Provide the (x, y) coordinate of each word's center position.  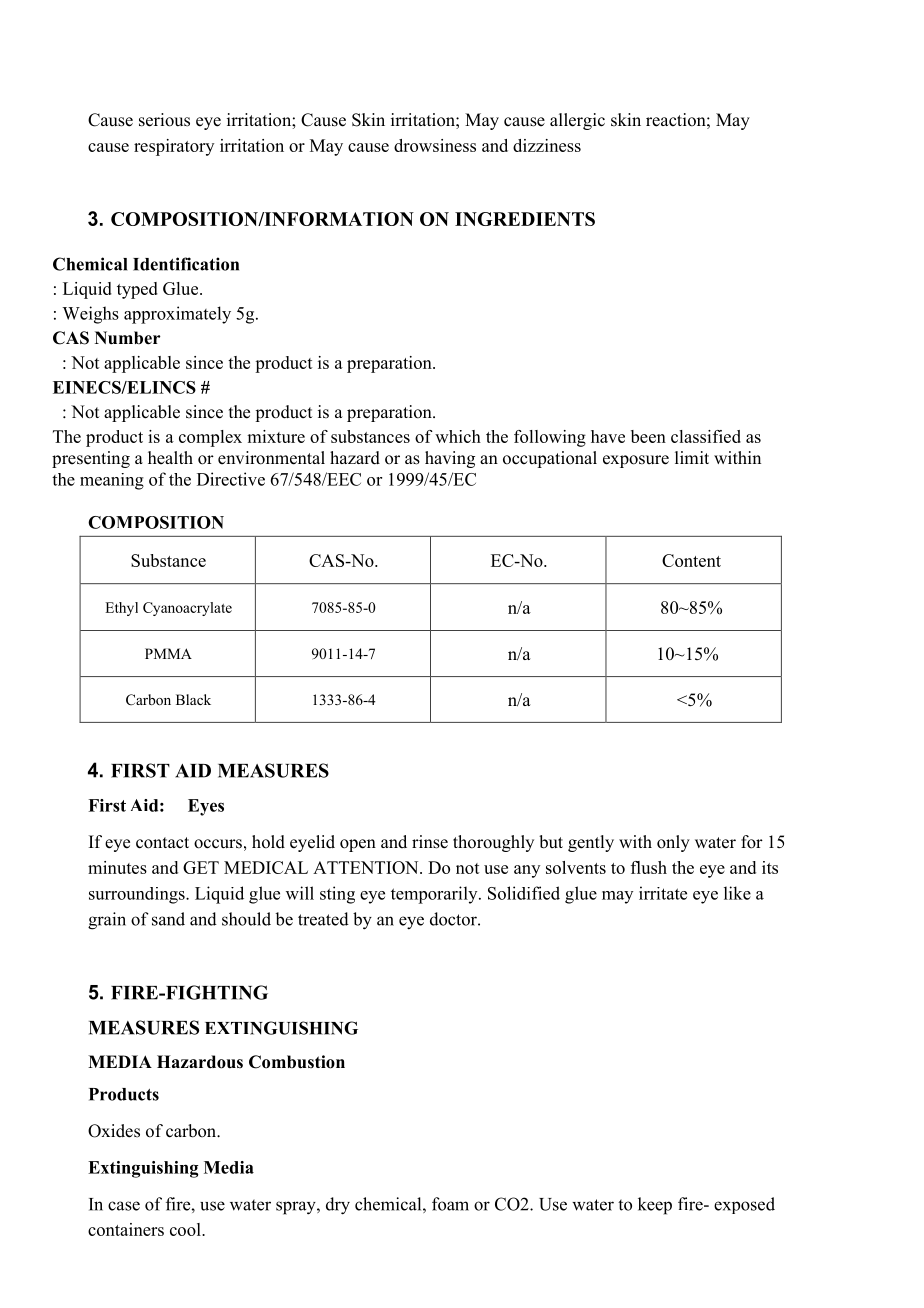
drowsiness (435, 145)
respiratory (174, 147)
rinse (430, 842)
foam (450, 1204)
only (673, 843)
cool (186, 1229)
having (450, 459)
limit (692, 457)
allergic (577, 121)
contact (162, 843)
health (170, 458)
